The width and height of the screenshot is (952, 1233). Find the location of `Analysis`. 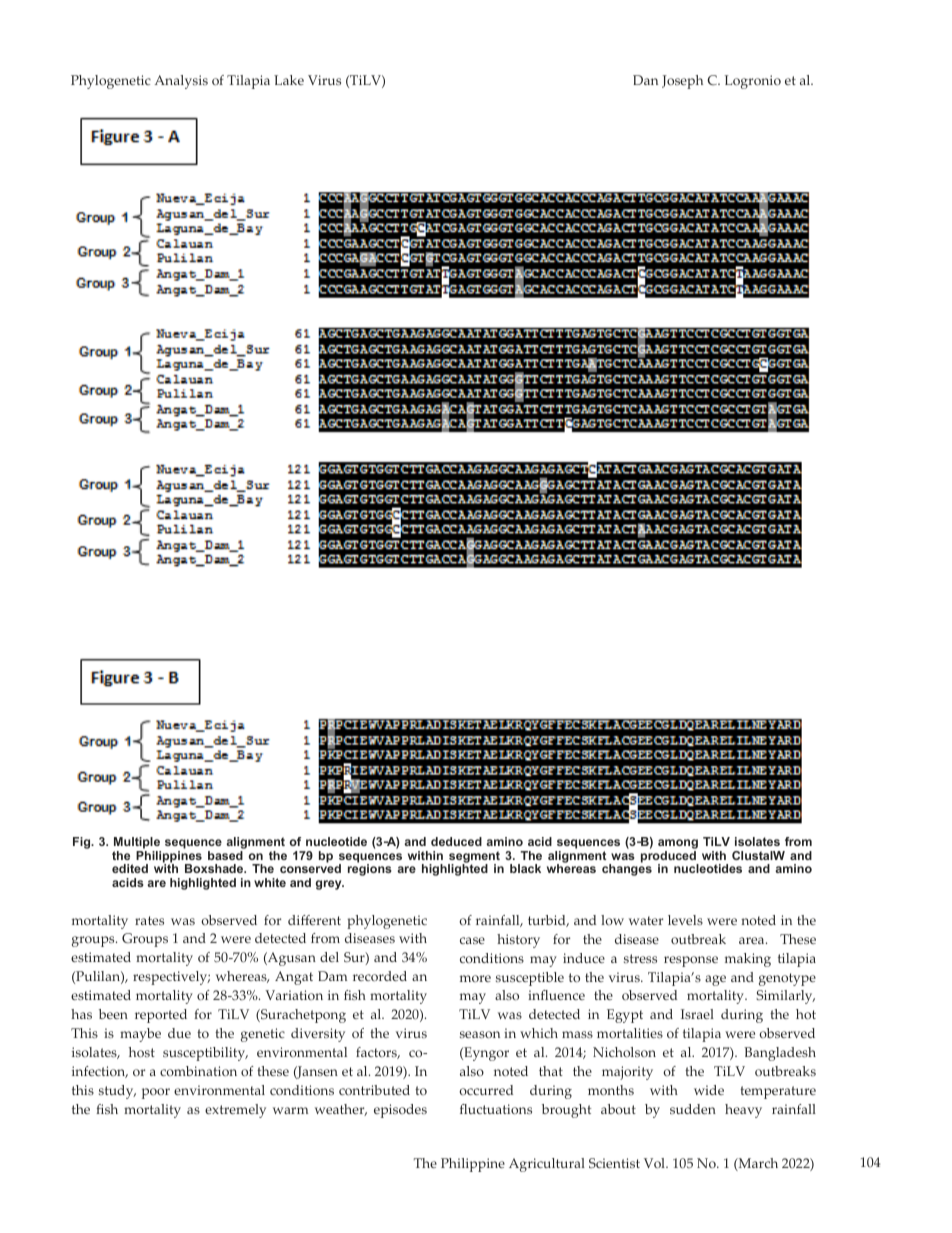

Analysis is located at coordinates (181, 82).
